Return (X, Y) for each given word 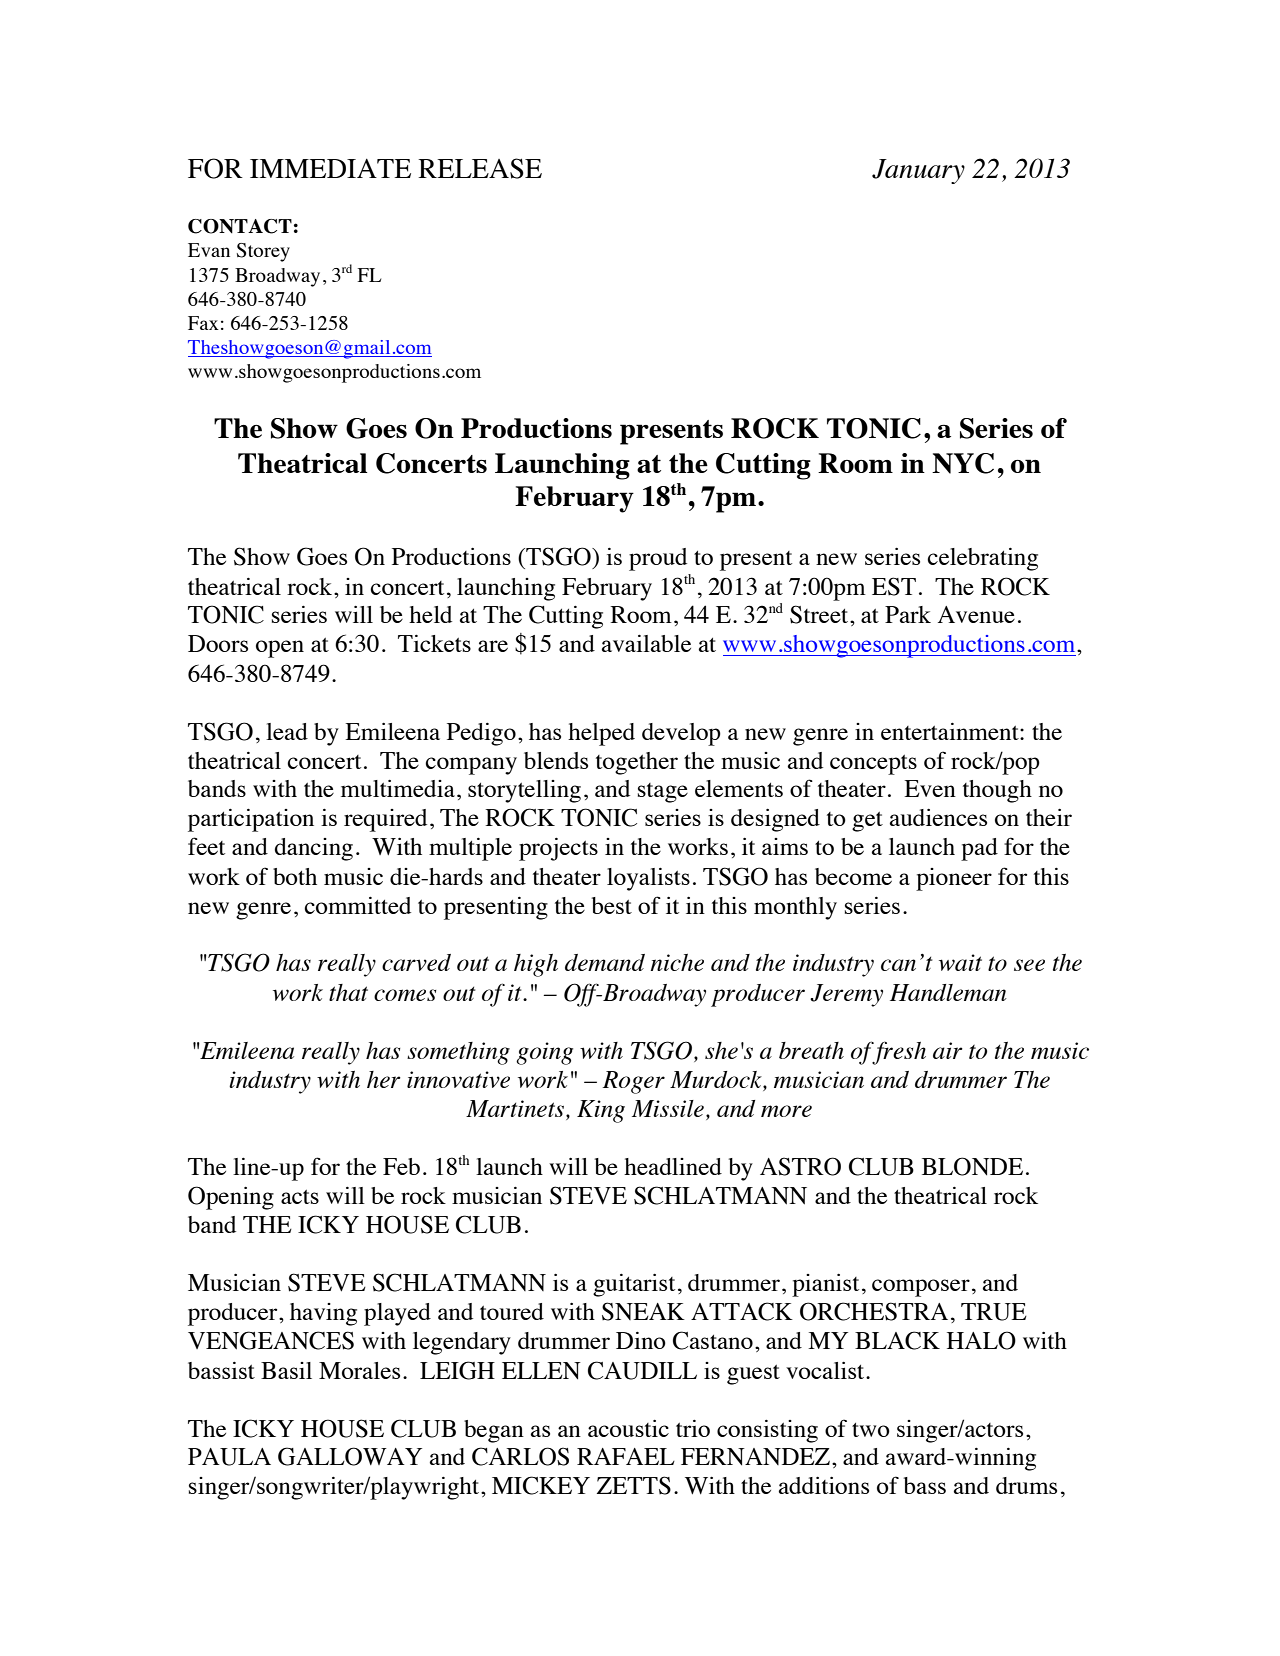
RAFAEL (626, 1456)
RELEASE (480, 168)
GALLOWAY (350, 1456)
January (918, 171)
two (871, 1430)
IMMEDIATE (330, 168)
